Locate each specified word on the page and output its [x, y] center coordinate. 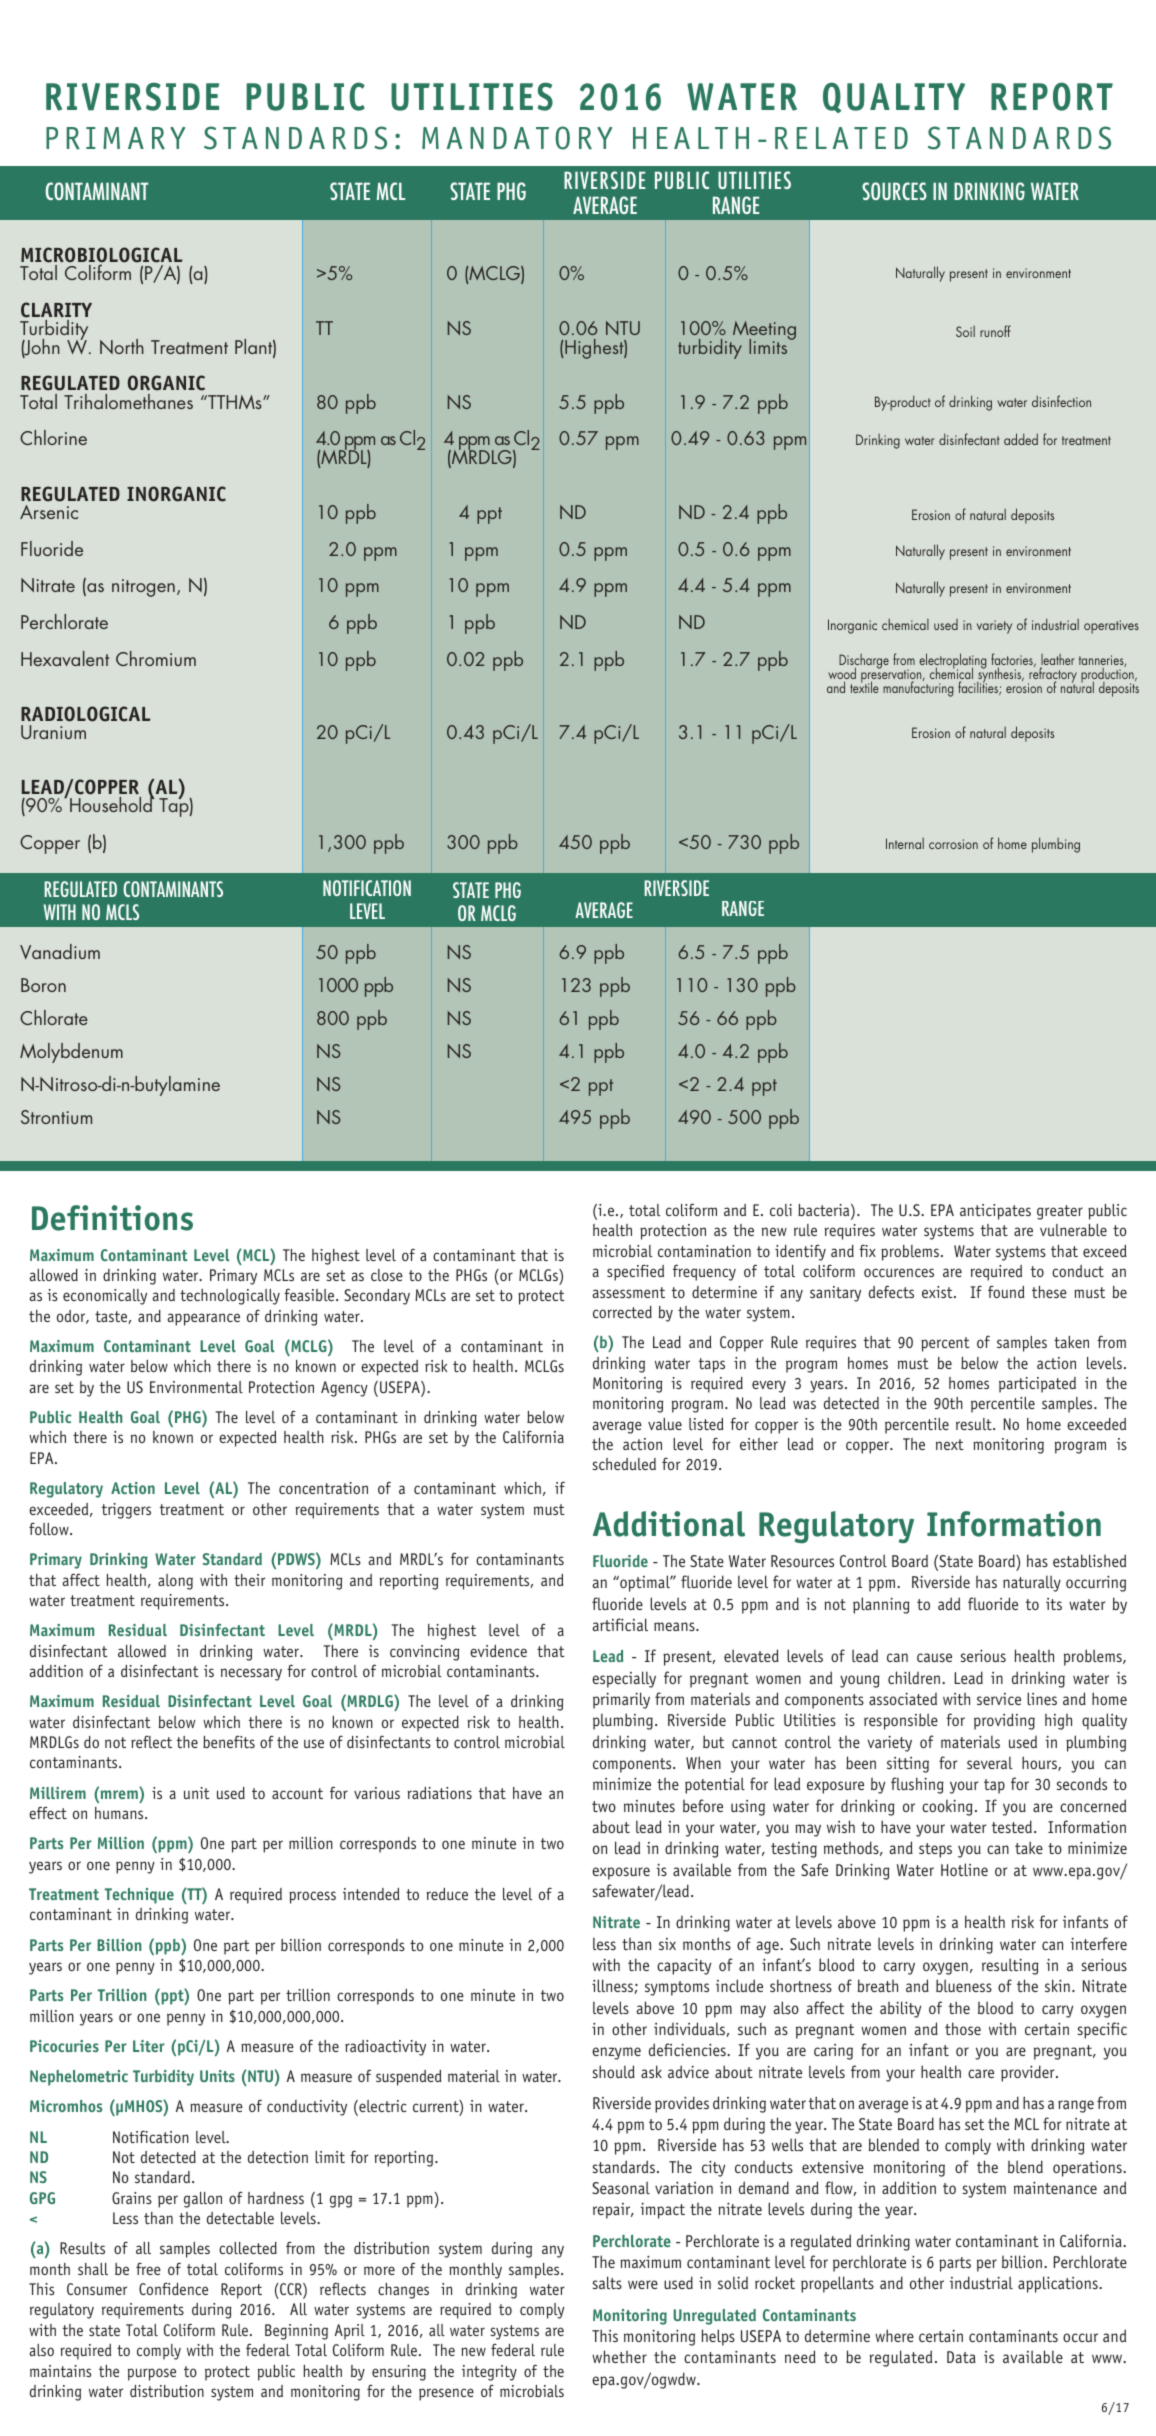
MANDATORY [517, 138]
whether [619, 2356]
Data [961, 2357]
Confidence [173, 2288]
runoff [995, 331]
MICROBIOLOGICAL [101, 256]
